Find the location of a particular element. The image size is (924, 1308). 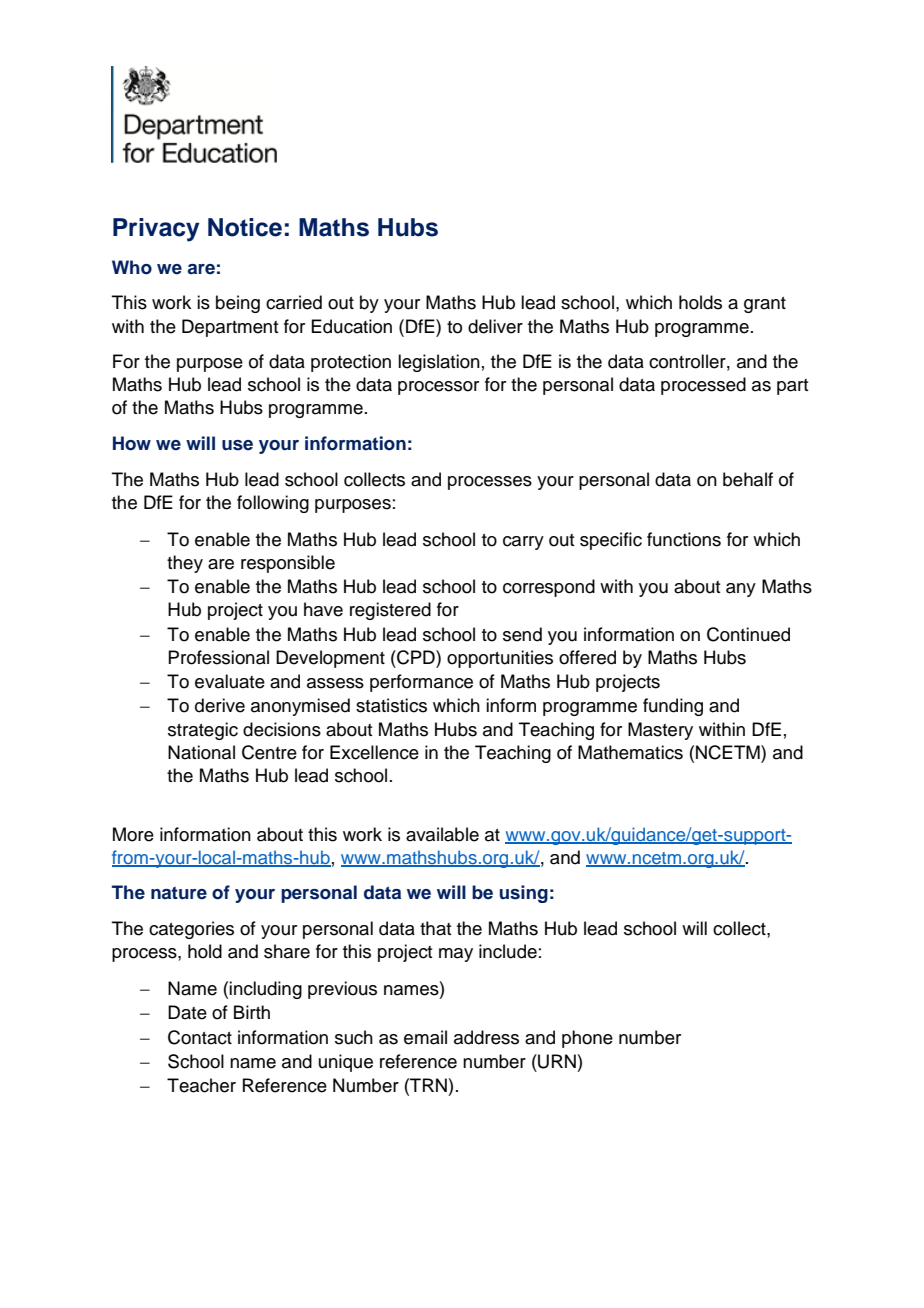

Mathematics is located at coordinates (630, 752).
